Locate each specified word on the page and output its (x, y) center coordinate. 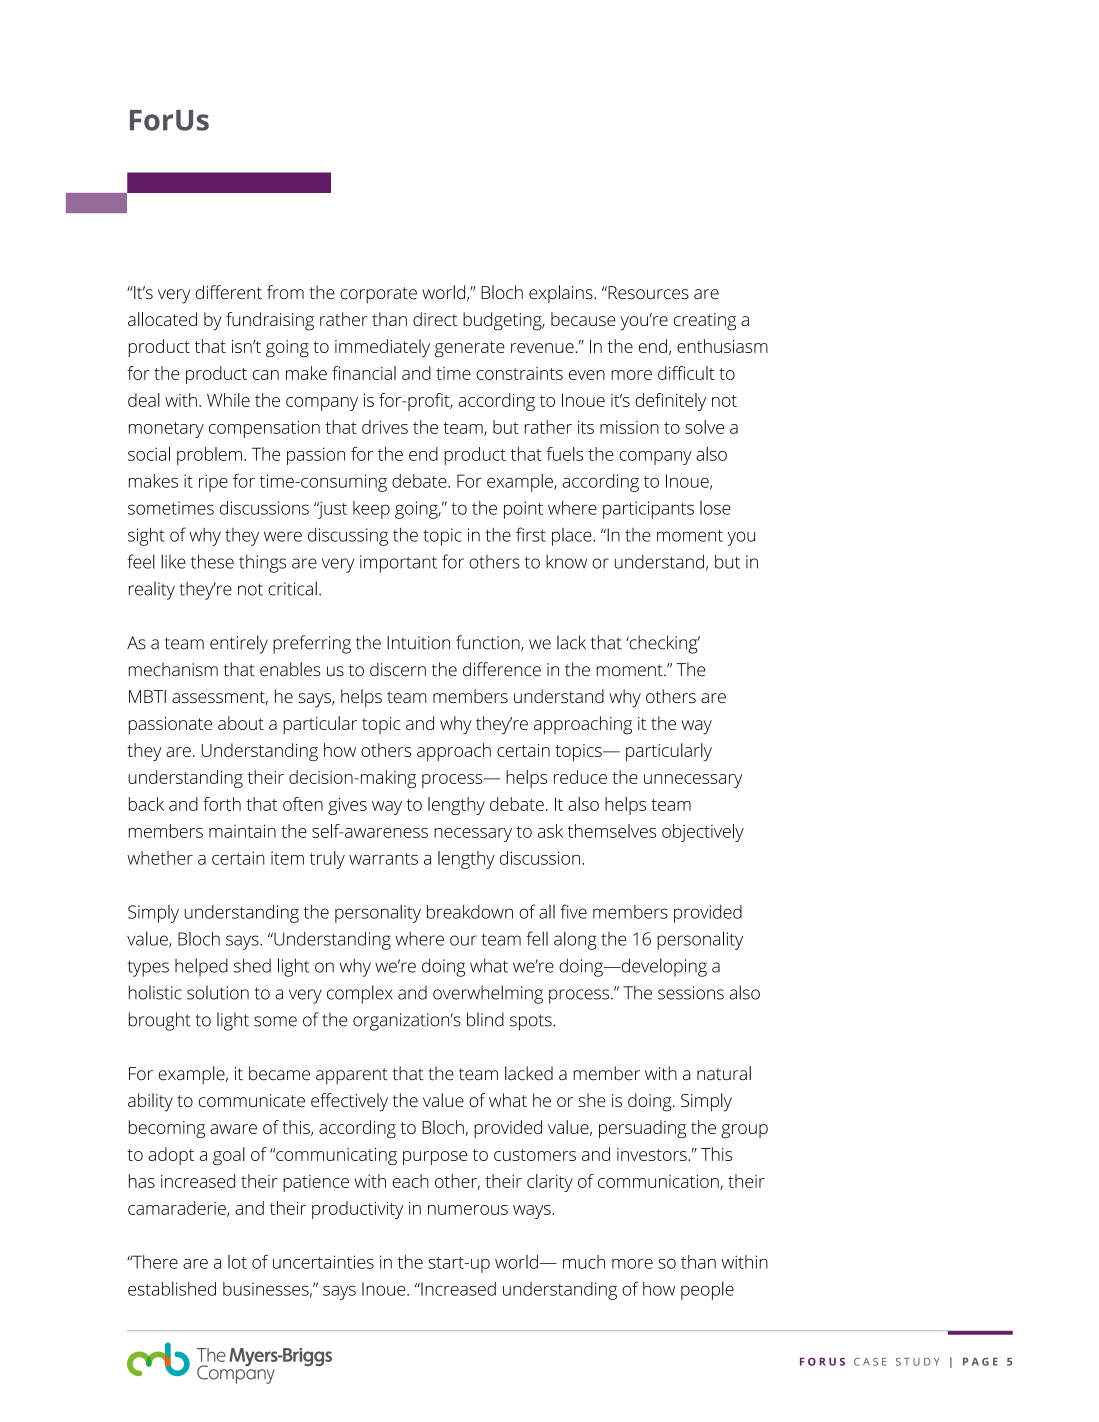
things (262, 563)
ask (550, 831)
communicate (252, 1100)
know (566, 561)
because (583, 319)
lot (237, 1262)
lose (715, 508)
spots (532, 1022)
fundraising (270, 321)
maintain (242, 831)
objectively (703, 833)
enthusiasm (722, 346)
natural (724, 1073)
